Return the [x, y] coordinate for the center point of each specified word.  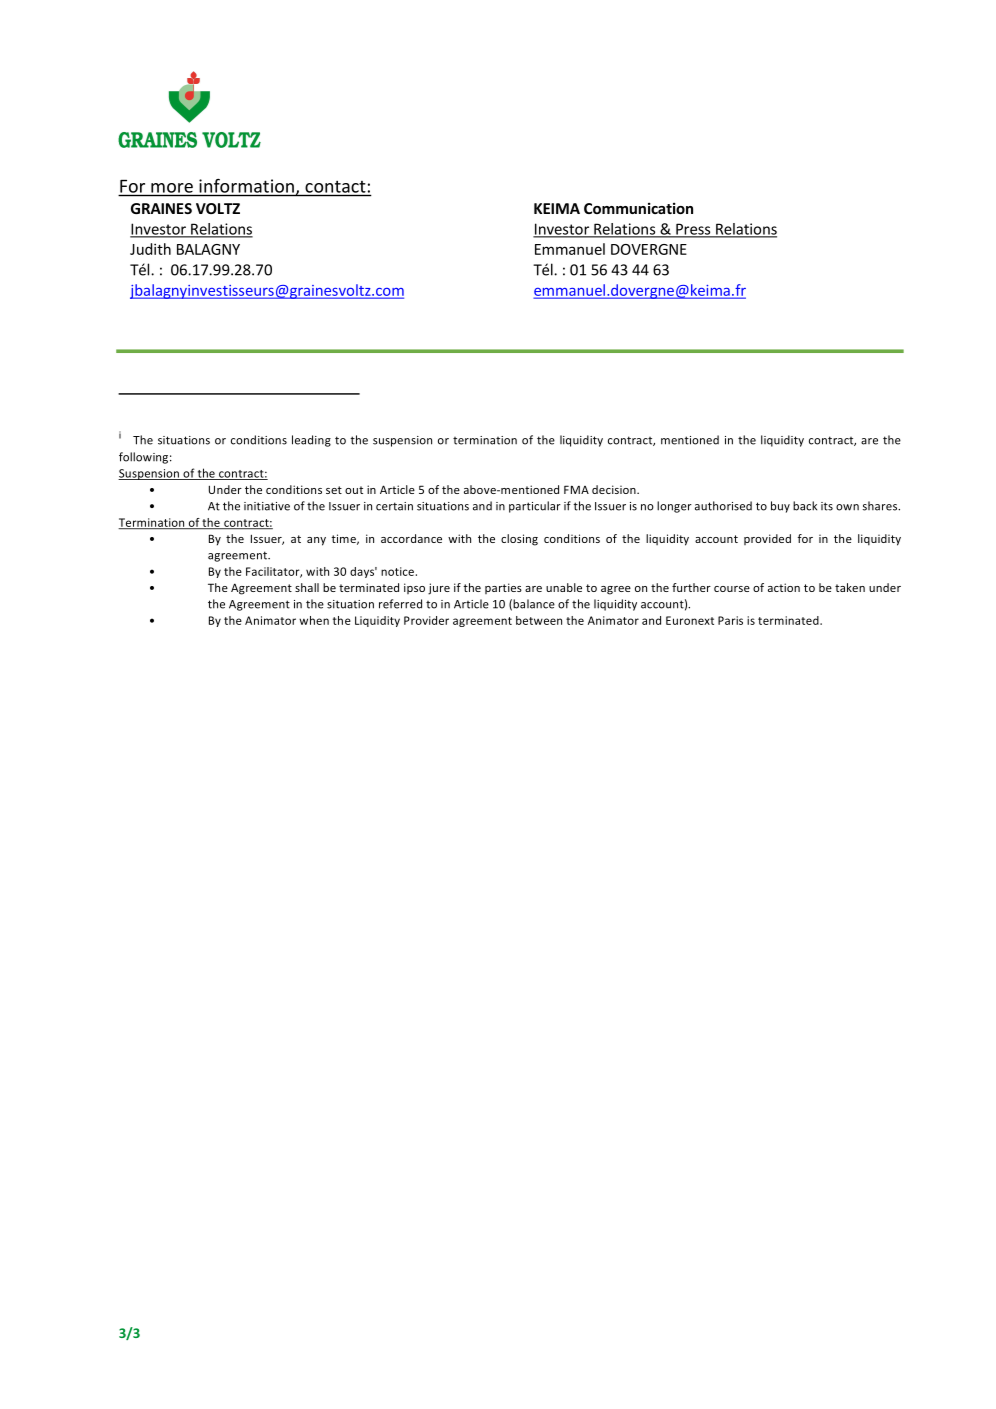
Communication [638, 208]
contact [335, 187]
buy [780, 507]
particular [535, 507]
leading [311, 441]
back [805, 506]
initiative [267, 506]
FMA [576, 489]
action [784, 587]
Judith [150, 249]
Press [693, 230]
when [314, 620]
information [246, 186]
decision [615, 489]
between [539, 620]
